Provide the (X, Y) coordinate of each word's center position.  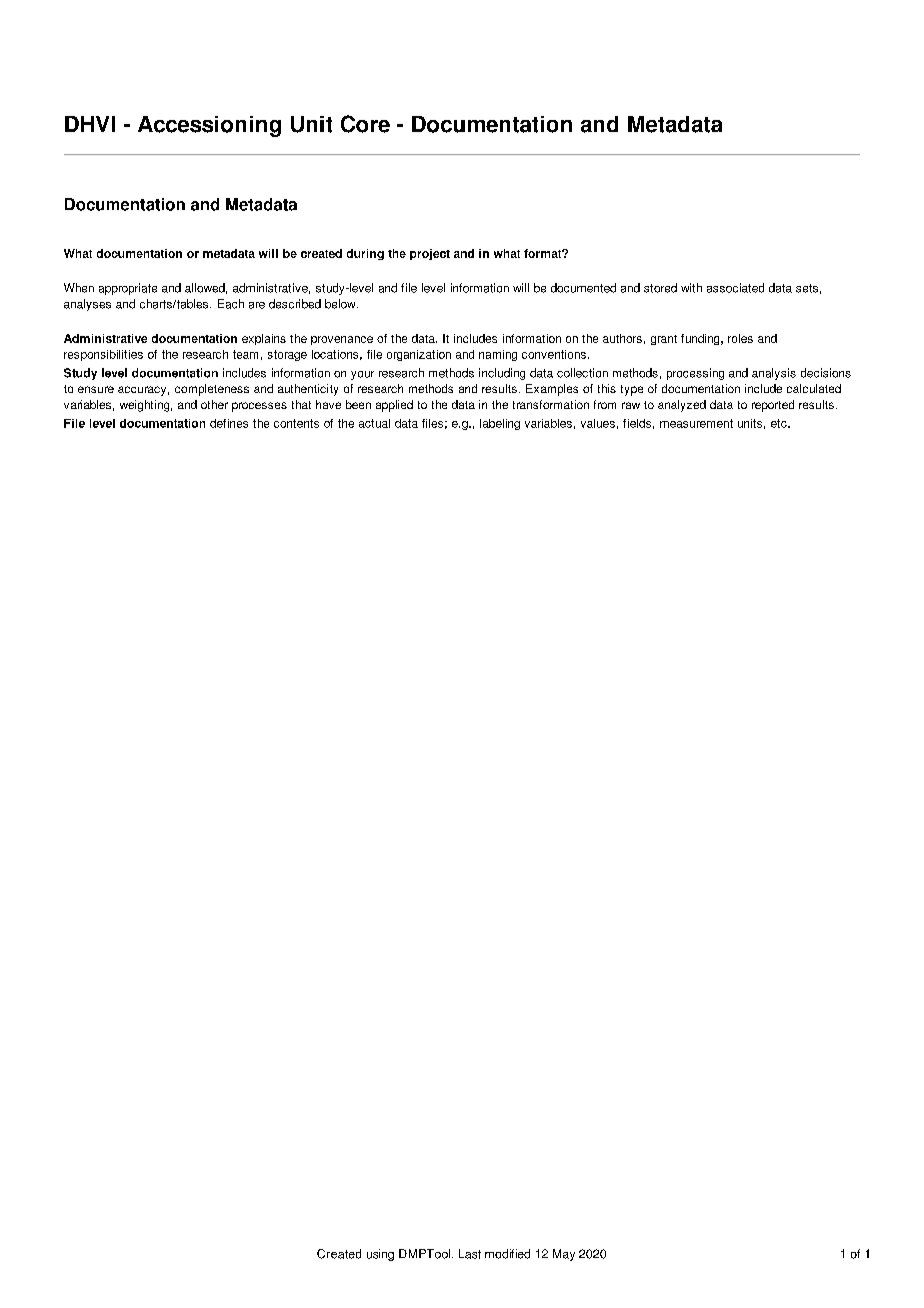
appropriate (128, 289)
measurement (696, 423)
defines (229, 423)
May (564, 1255)
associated (735, 288)
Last (470, 1254)
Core (365, 124)
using (380, 1255)
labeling (500, 424)
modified (507, 1254)
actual (374, 423)
